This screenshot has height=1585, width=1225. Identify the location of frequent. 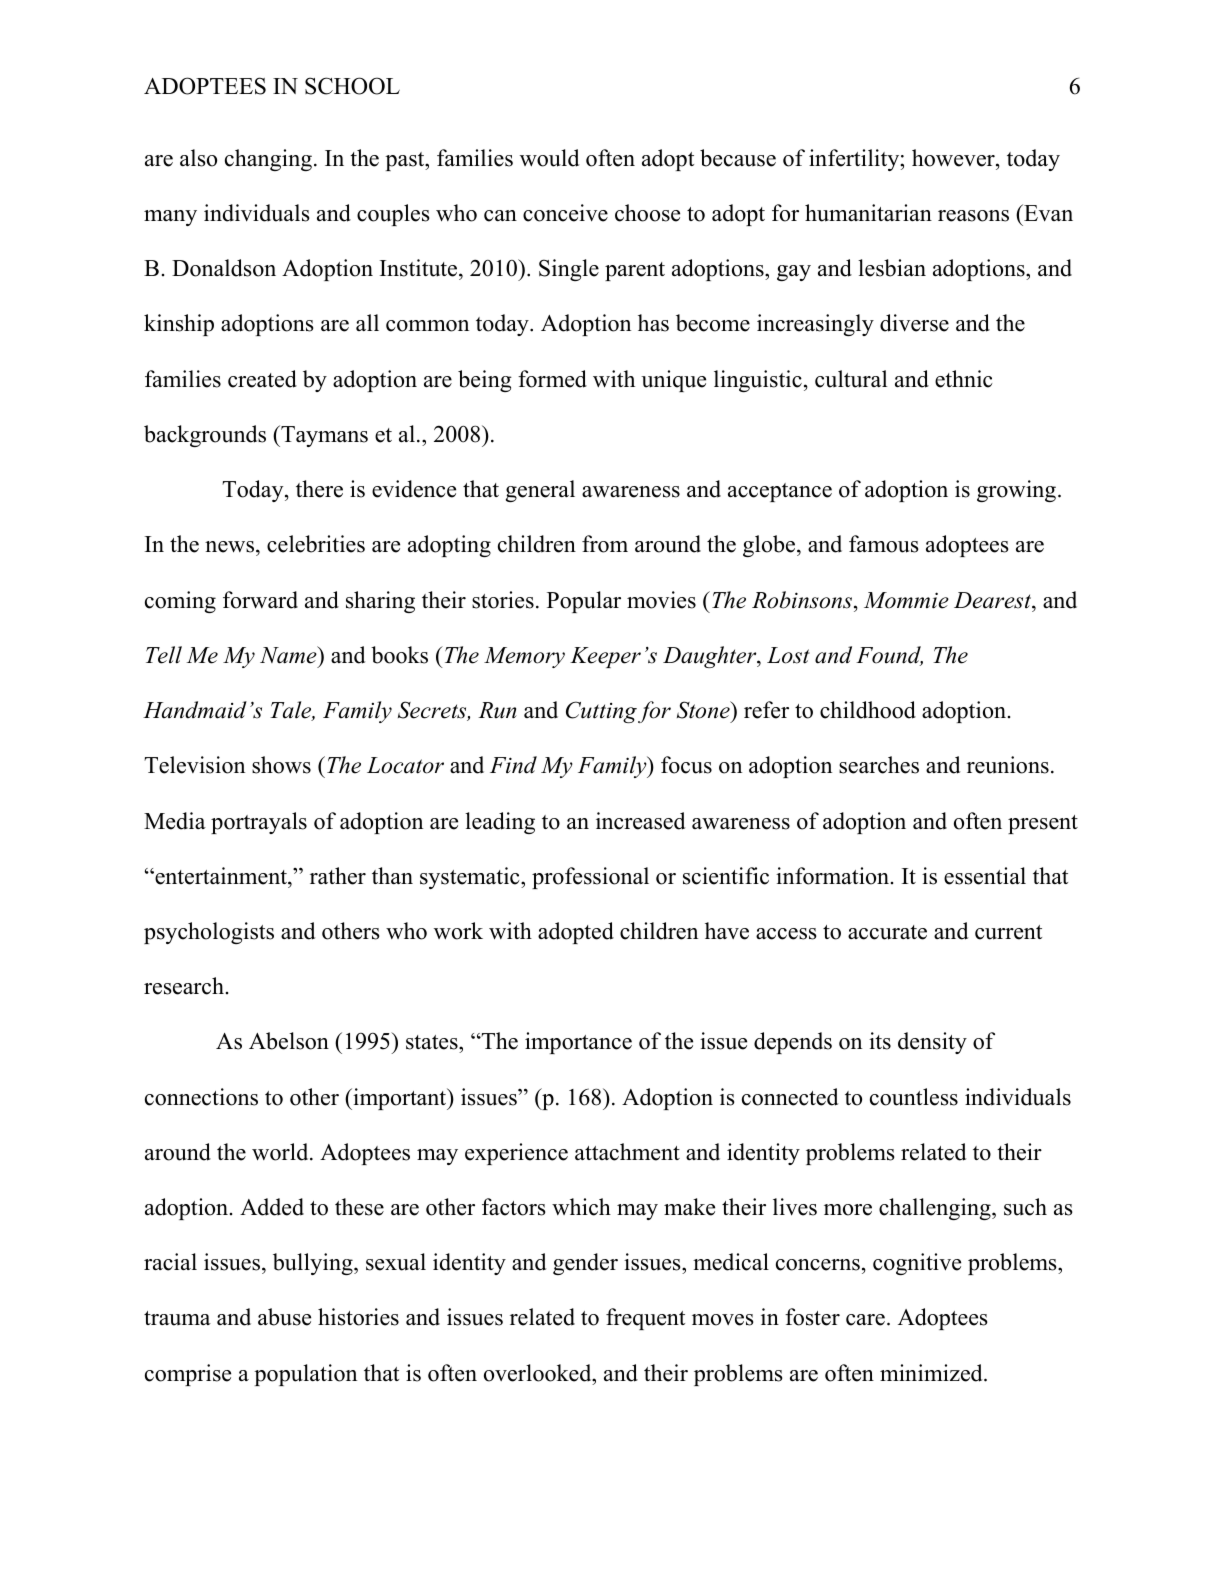
(645, 1319).
